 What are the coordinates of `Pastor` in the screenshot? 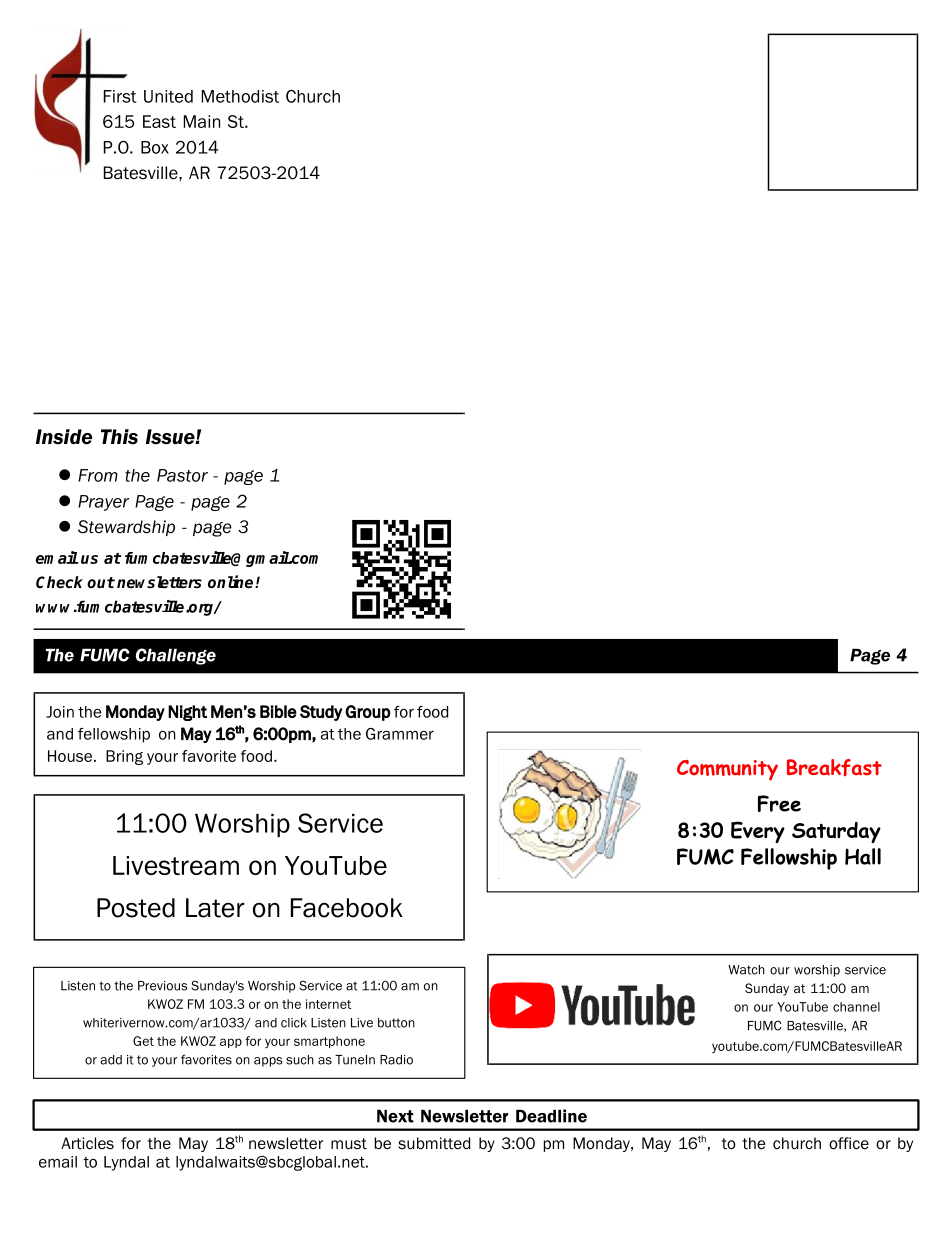 It's located at (182, 475).
